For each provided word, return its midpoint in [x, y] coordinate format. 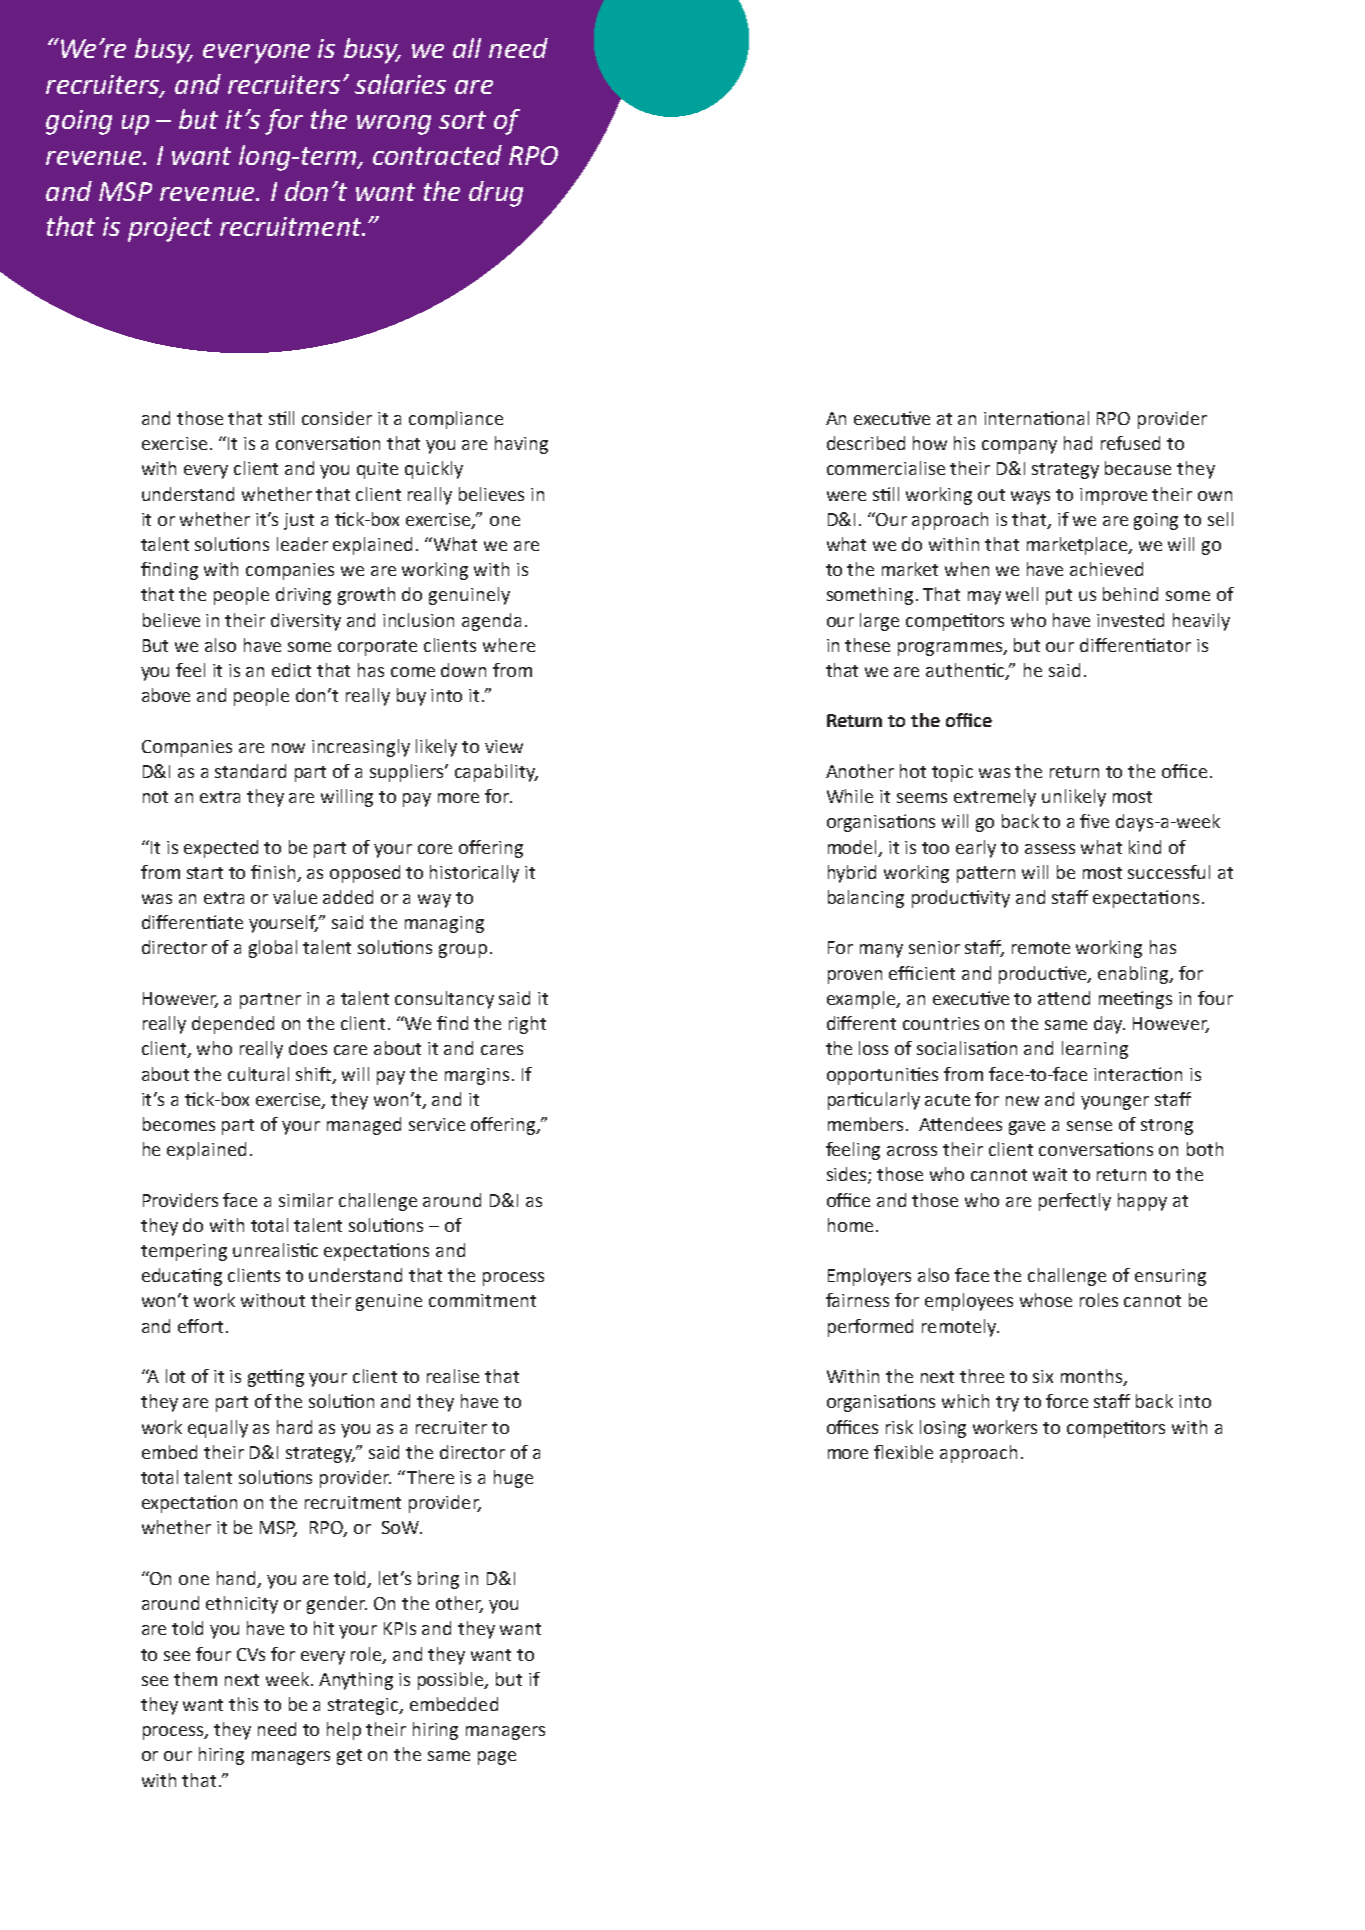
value [295, 897]
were [846, 496]
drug [496, 194]
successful [1169, 872]
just [299, 521]
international [1036, 418]
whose [1046, 1300]
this [243, 1704]
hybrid [852, 874]
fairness [857, 1300]
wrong [394, 125]
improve [1113, 496]
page [497, 1758]
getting [276, 1378]
